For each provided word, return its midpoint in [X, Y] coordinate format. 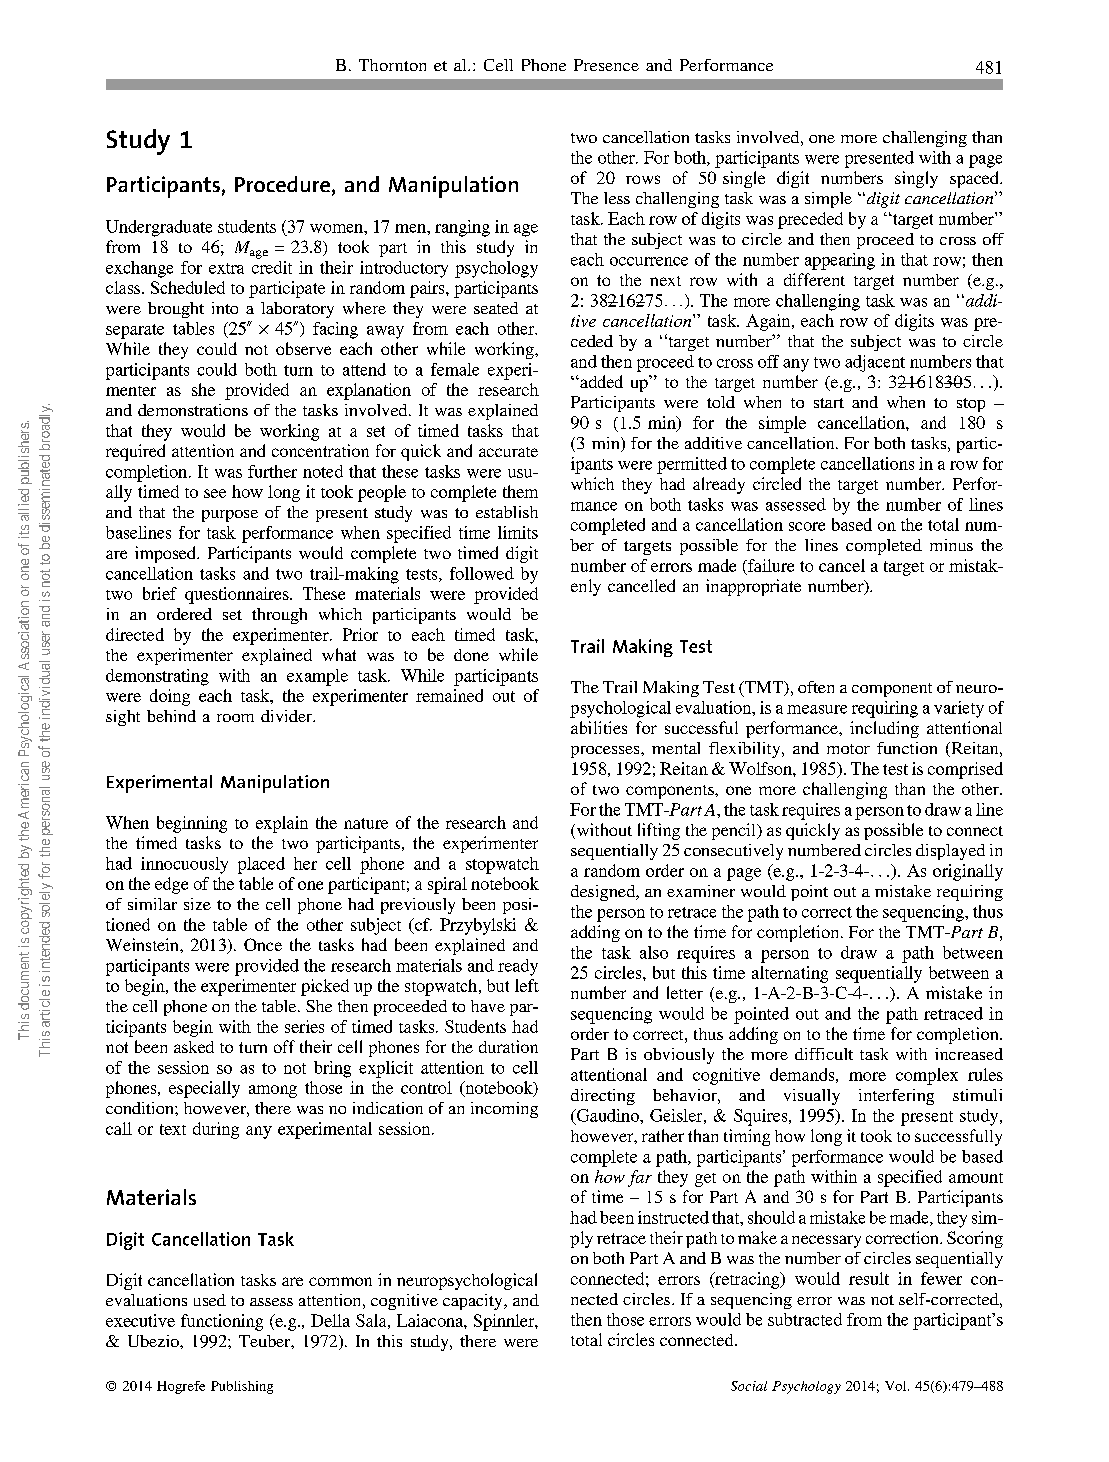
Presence [606, 65]
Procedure [282, 184]
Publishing [242, 1387]
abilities [599, 727]
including [884, 729]
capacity [474, 1302]
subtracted [805, 1319]
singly [916, 179]
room [235, 718]
